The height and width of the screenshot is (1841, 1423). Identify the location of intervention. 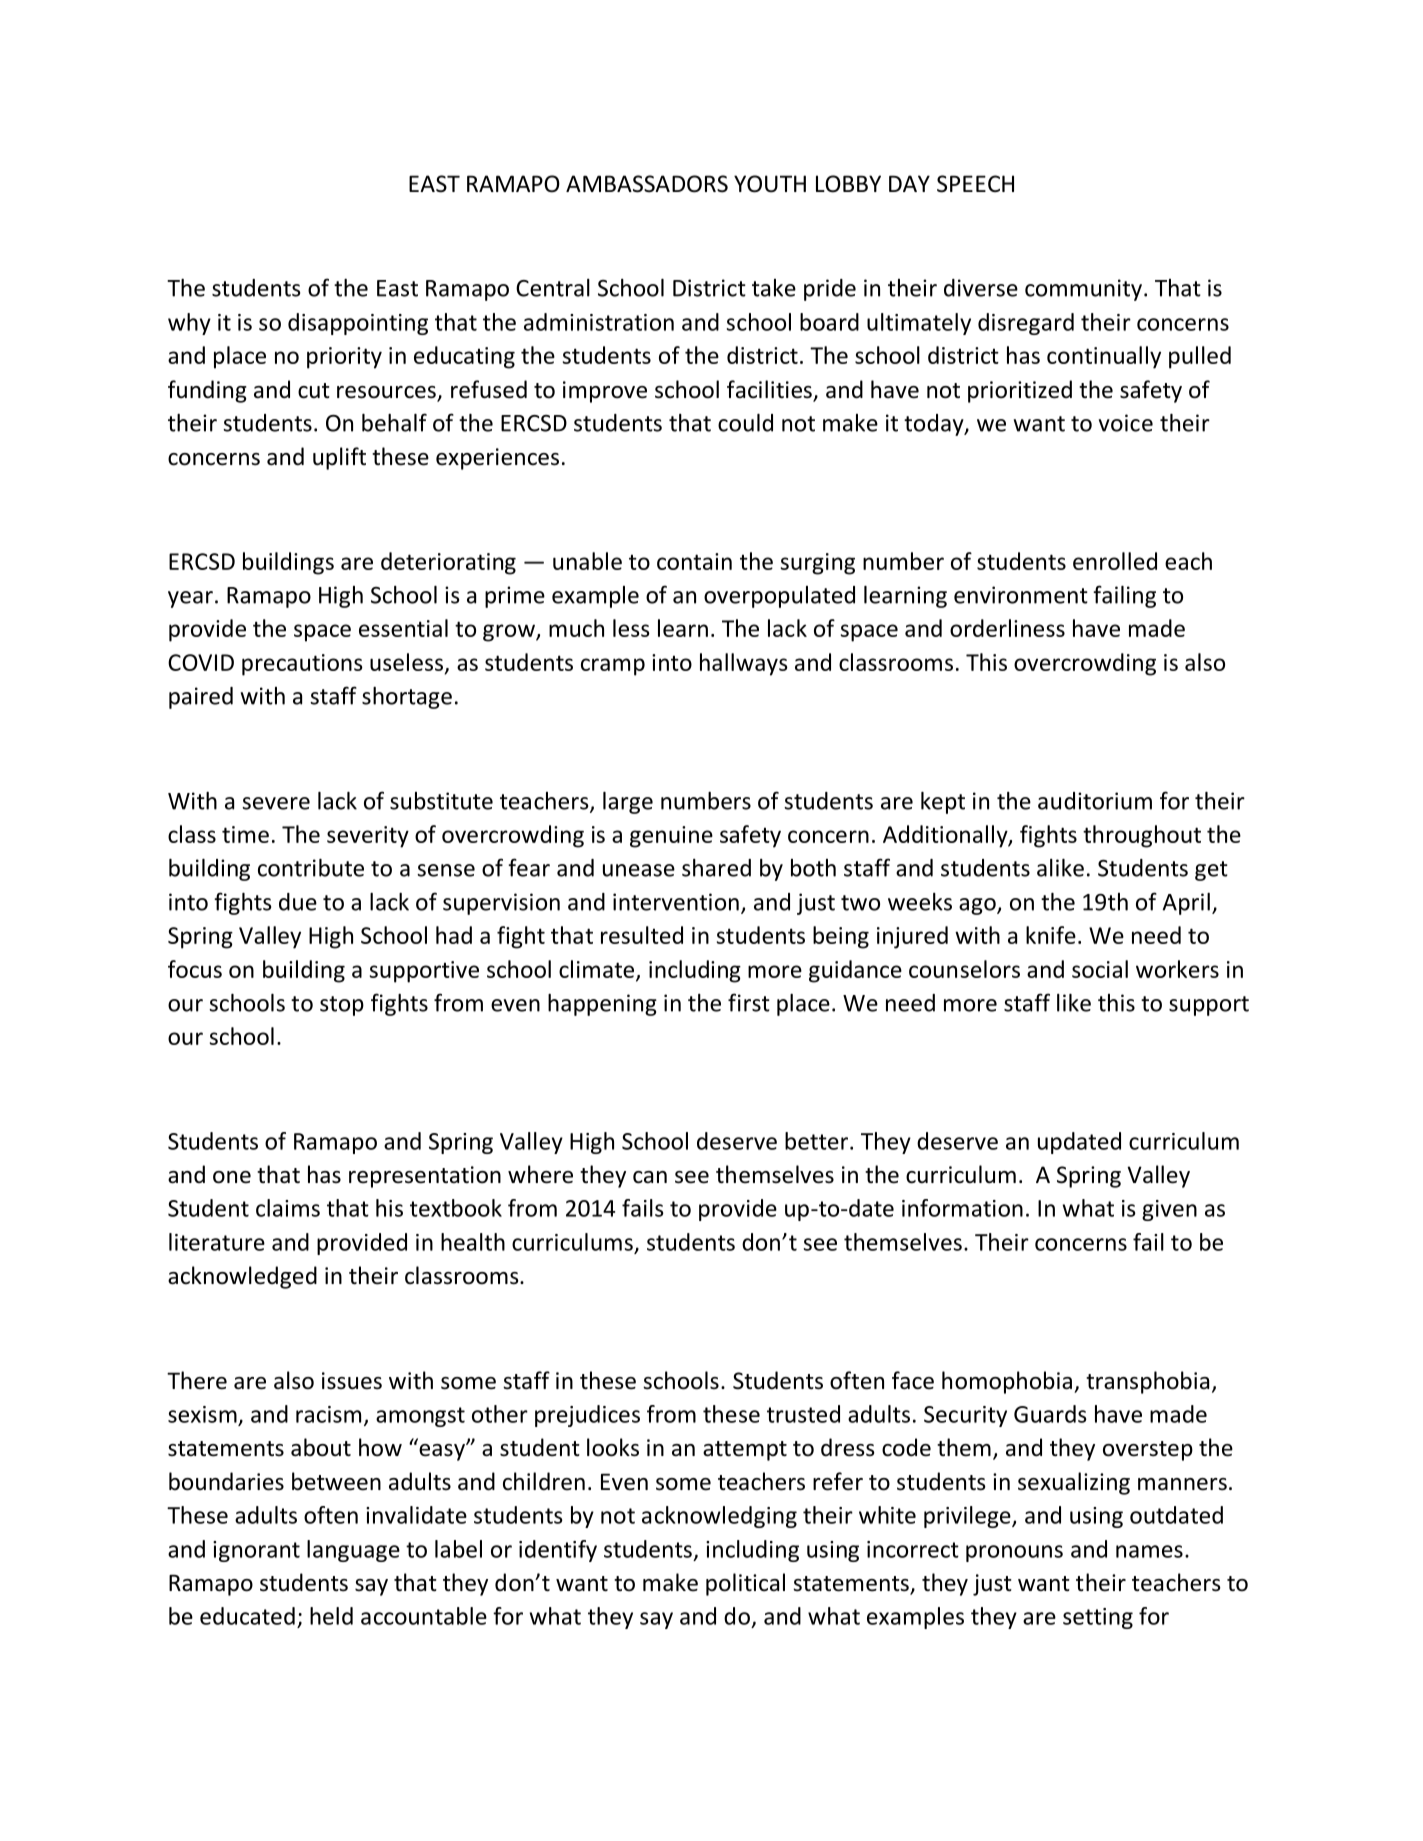
(676, 902).
